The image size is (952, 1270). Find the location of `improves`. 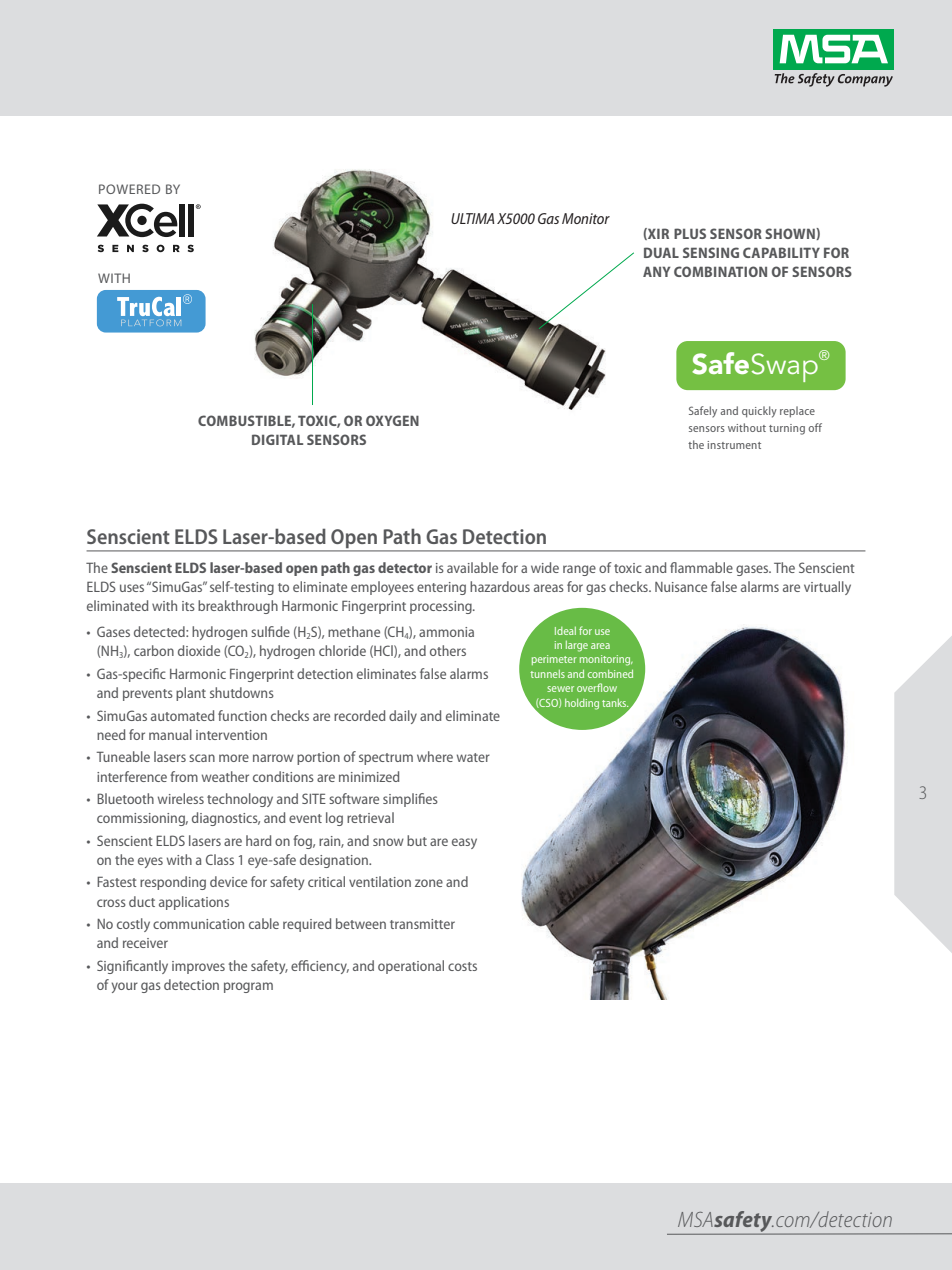

improves is located at coordinates (198, 967).
